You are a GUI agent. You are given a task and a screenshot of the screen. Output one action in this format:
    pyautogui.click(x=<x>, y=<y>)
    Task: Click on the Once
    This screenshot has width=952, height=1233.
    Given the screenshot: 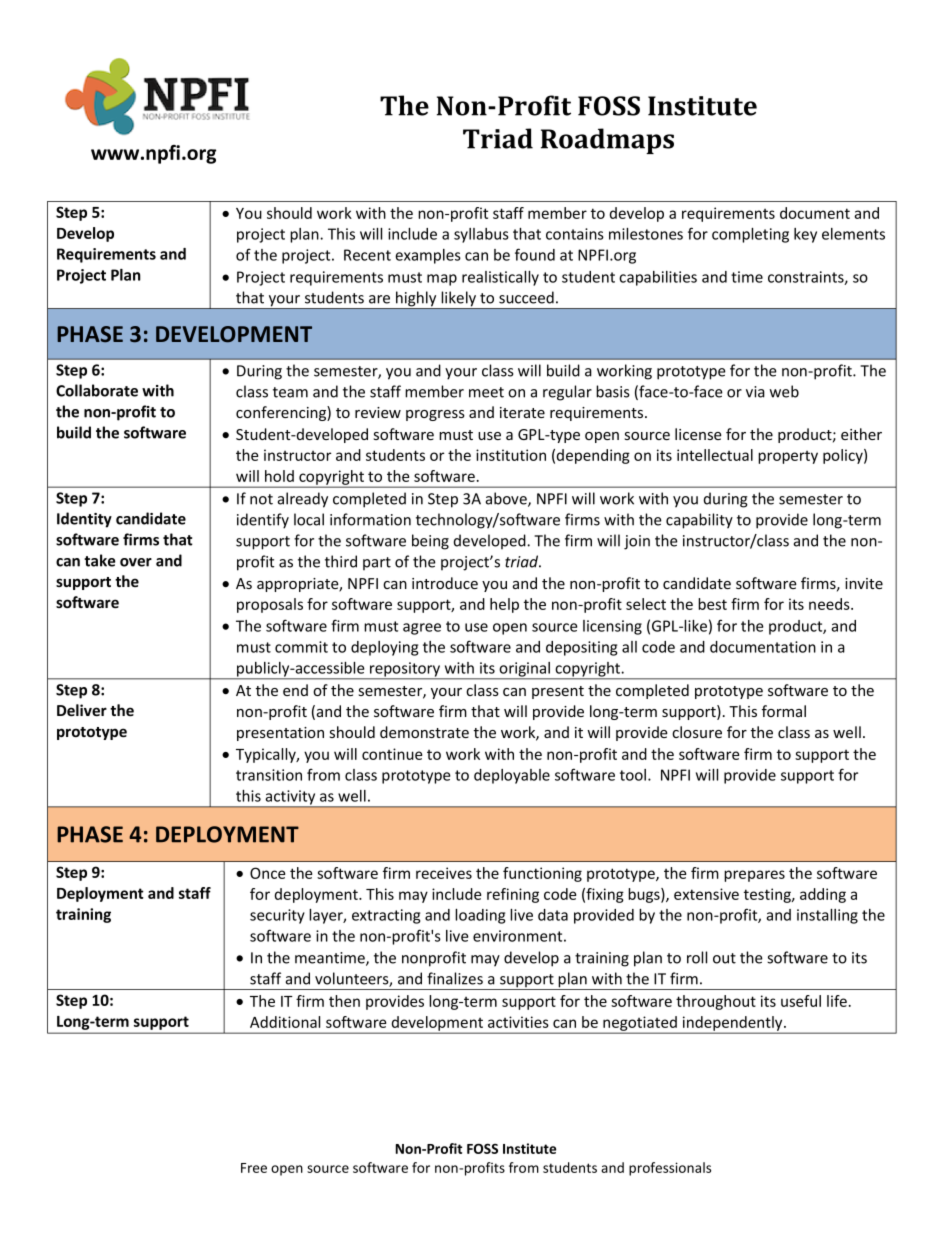 What is the action you would take?
    pyautogui.click(x=267, y=873)
